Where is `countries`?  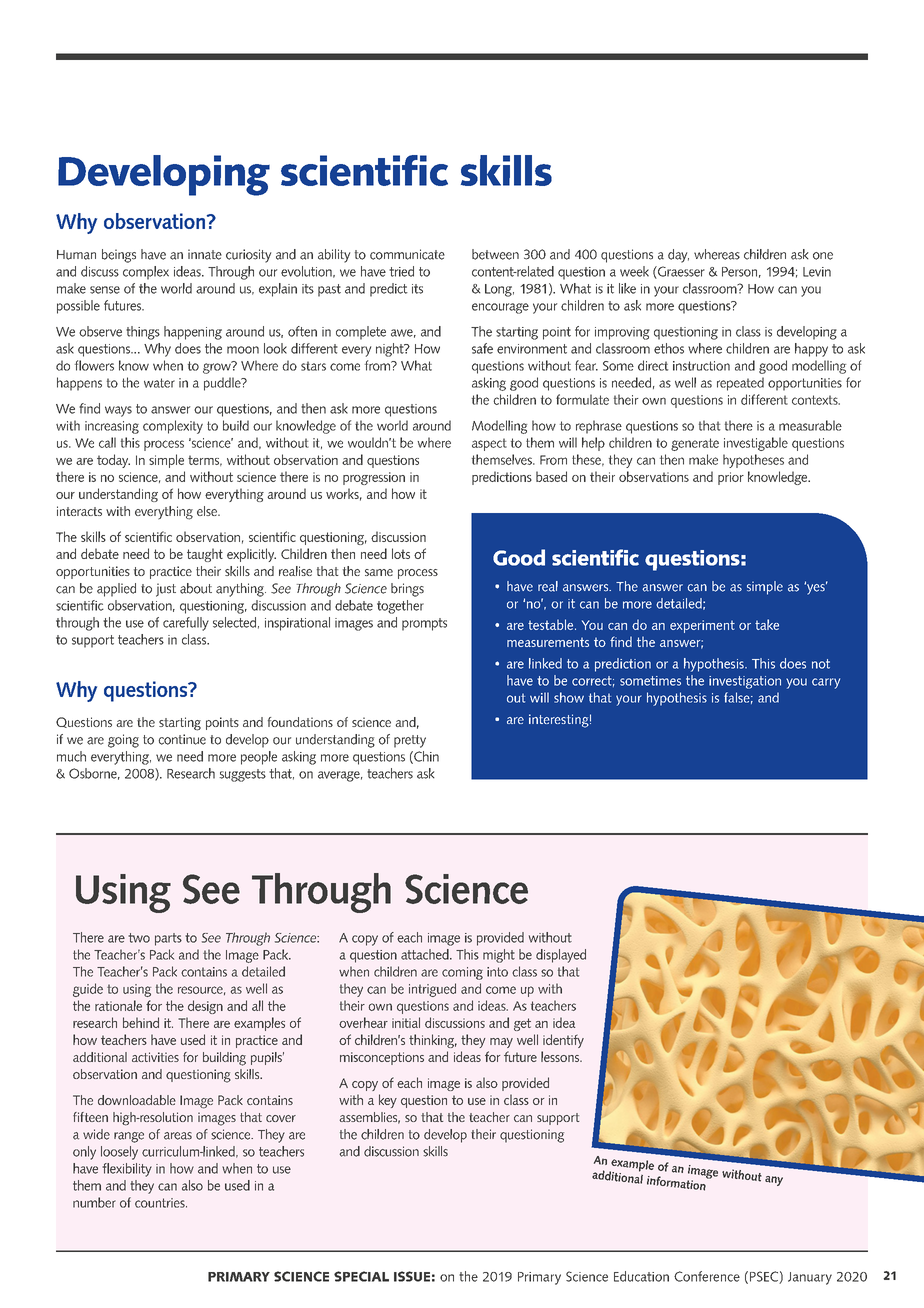
countries is located at coordinates (161, 1203).
